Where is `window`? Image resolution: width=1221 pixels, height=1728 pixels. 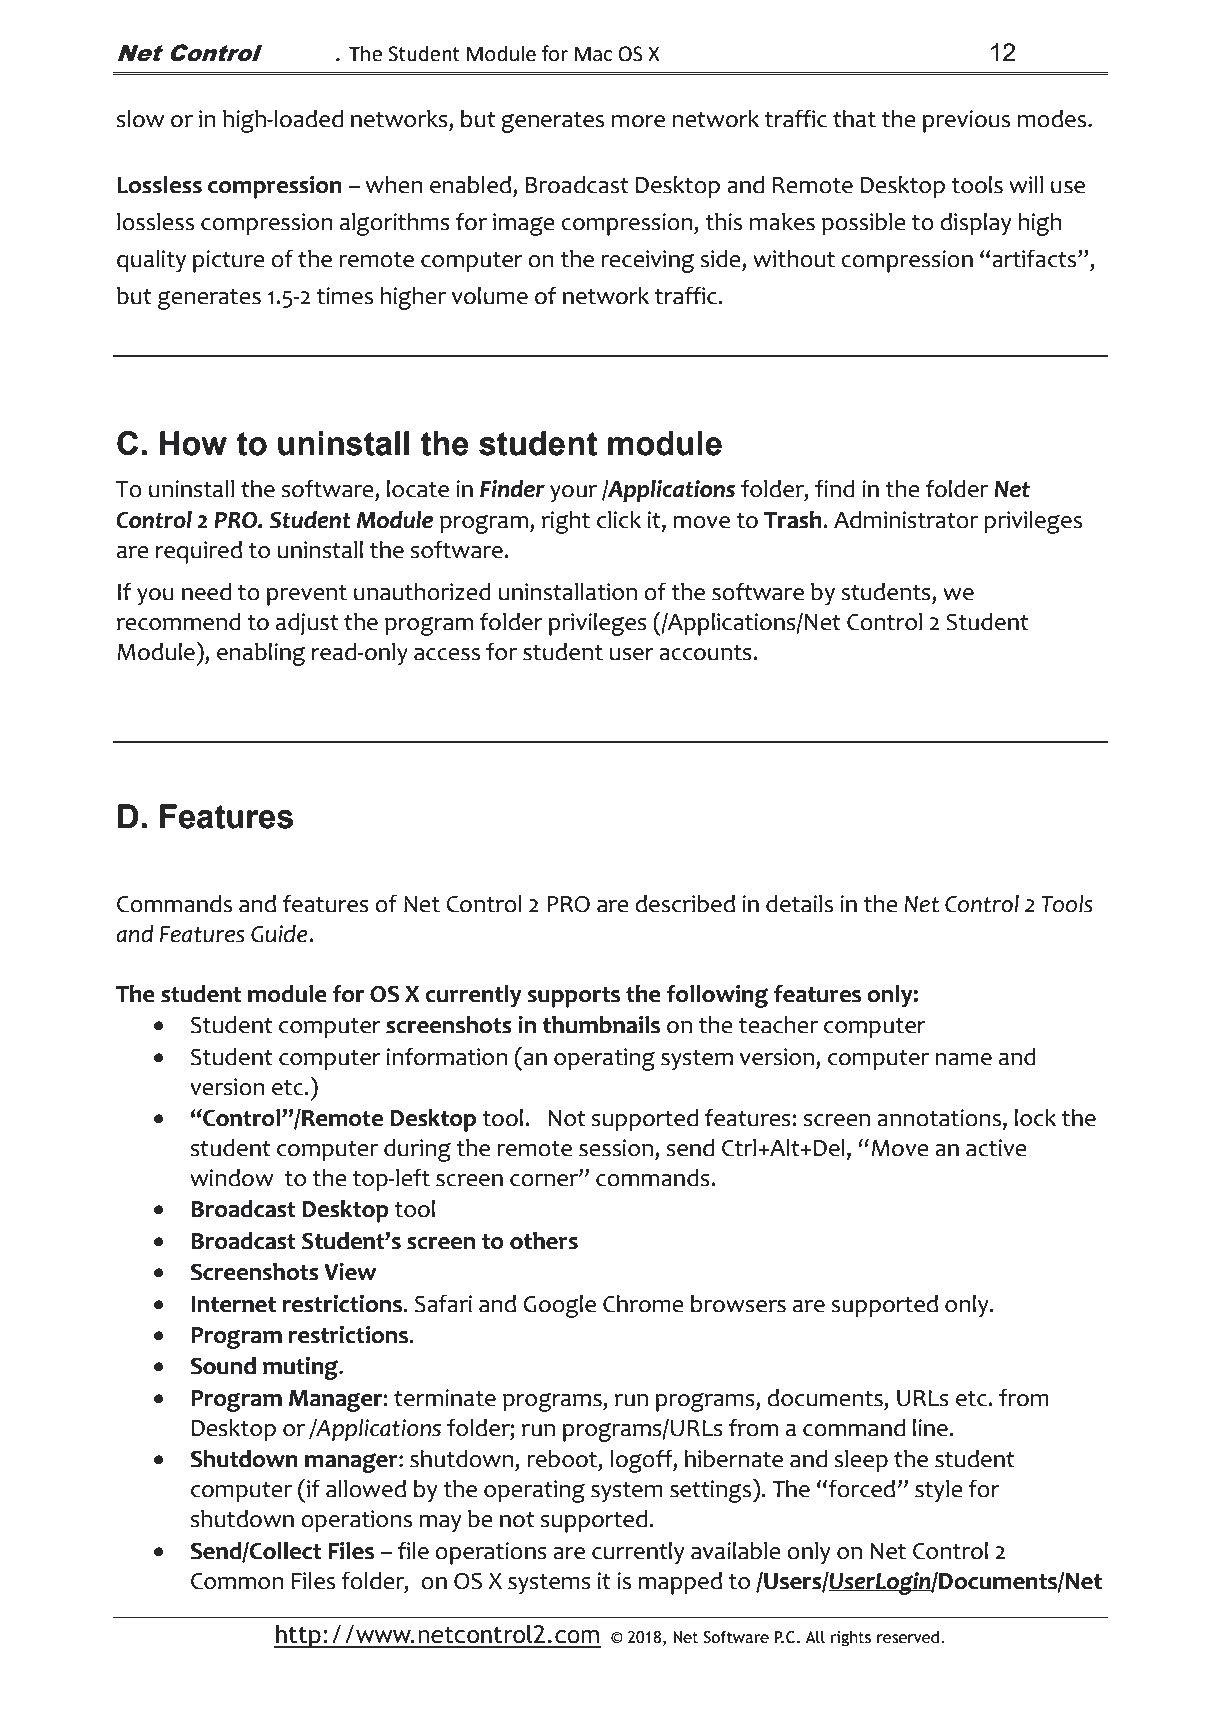
window is located at coordinates (232, 1178).
